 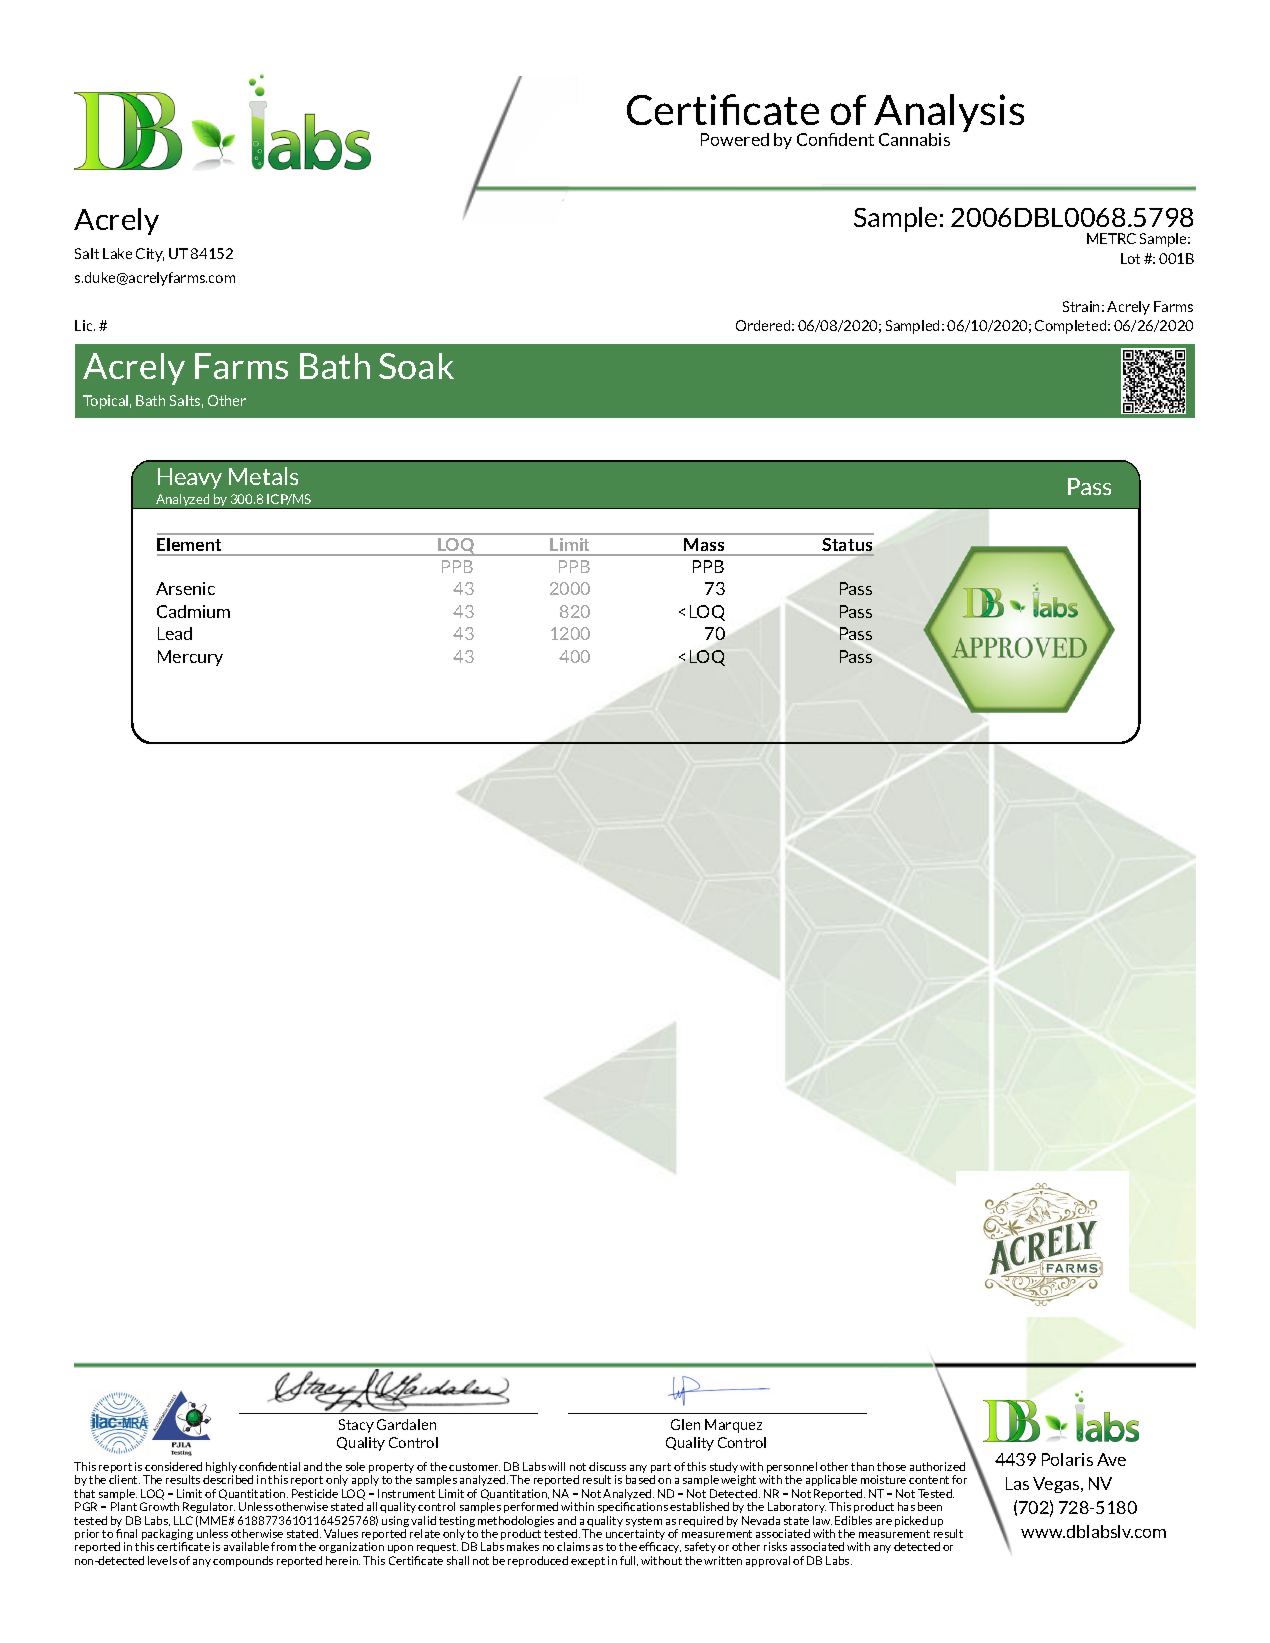 What do you see at coordinates (190, 658) in the image?
I see `Mercury` at bounding box center [190, 658].
